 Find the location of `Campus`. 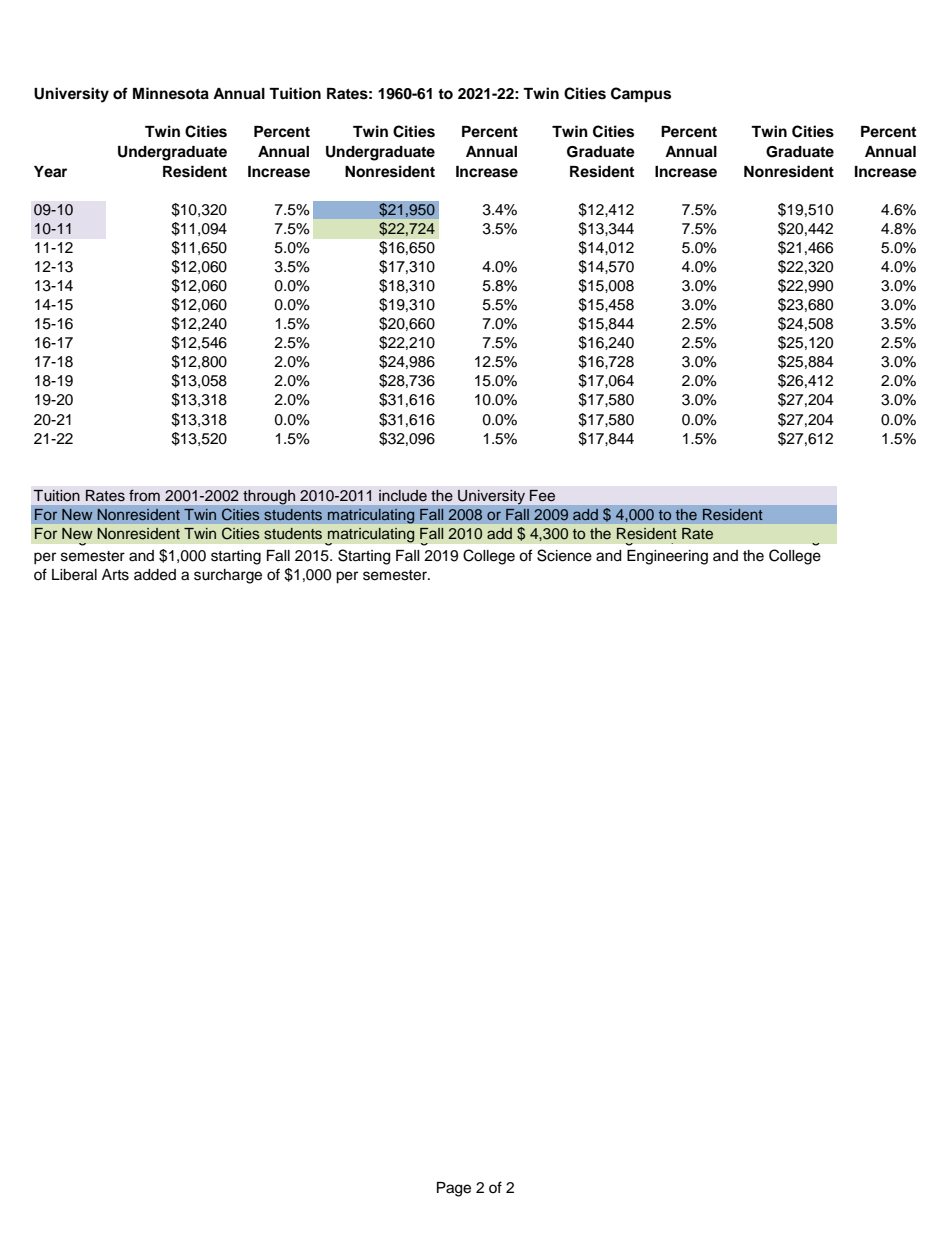

Campus is located at coordinates (641, 95).
